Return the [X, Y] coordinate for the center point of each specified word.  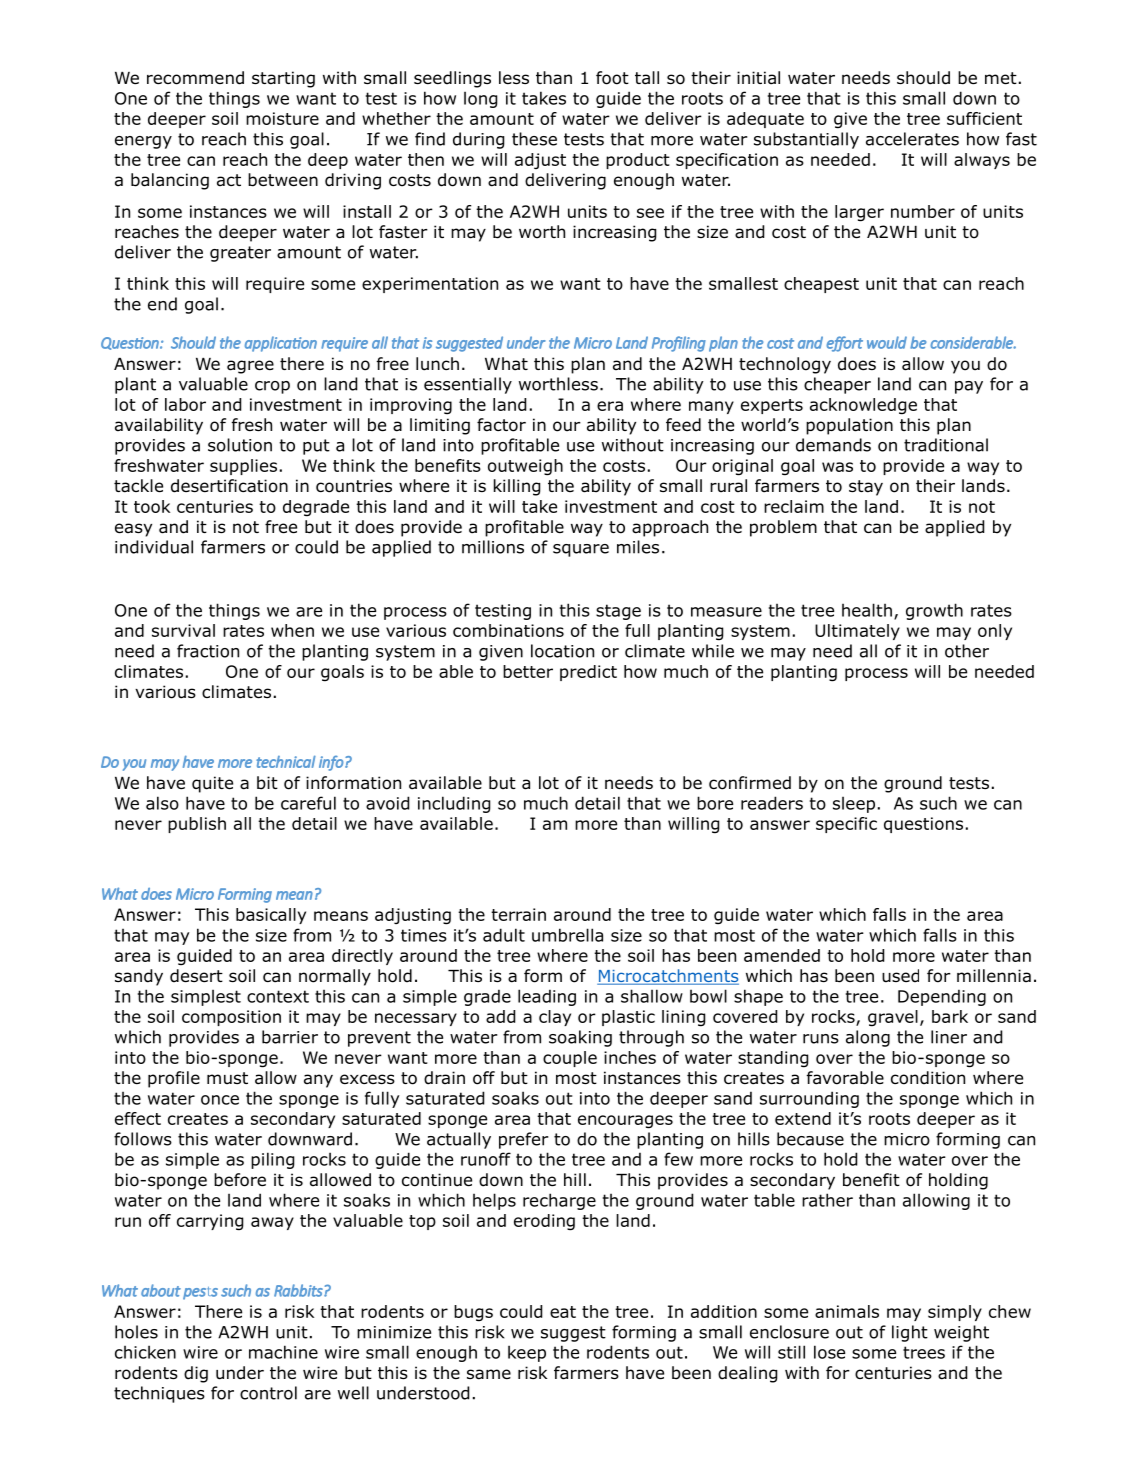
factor [501, 425]
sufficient [984, 118]
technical [286, 761]
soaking [580, 1038]
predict [588, 673]
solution [240, 445]
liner [949, 1037]
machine [283, 1352]
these [534, 139]
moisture [282, 118]
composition [231, 1018]
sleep [854, 805]
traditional [946, 445]
